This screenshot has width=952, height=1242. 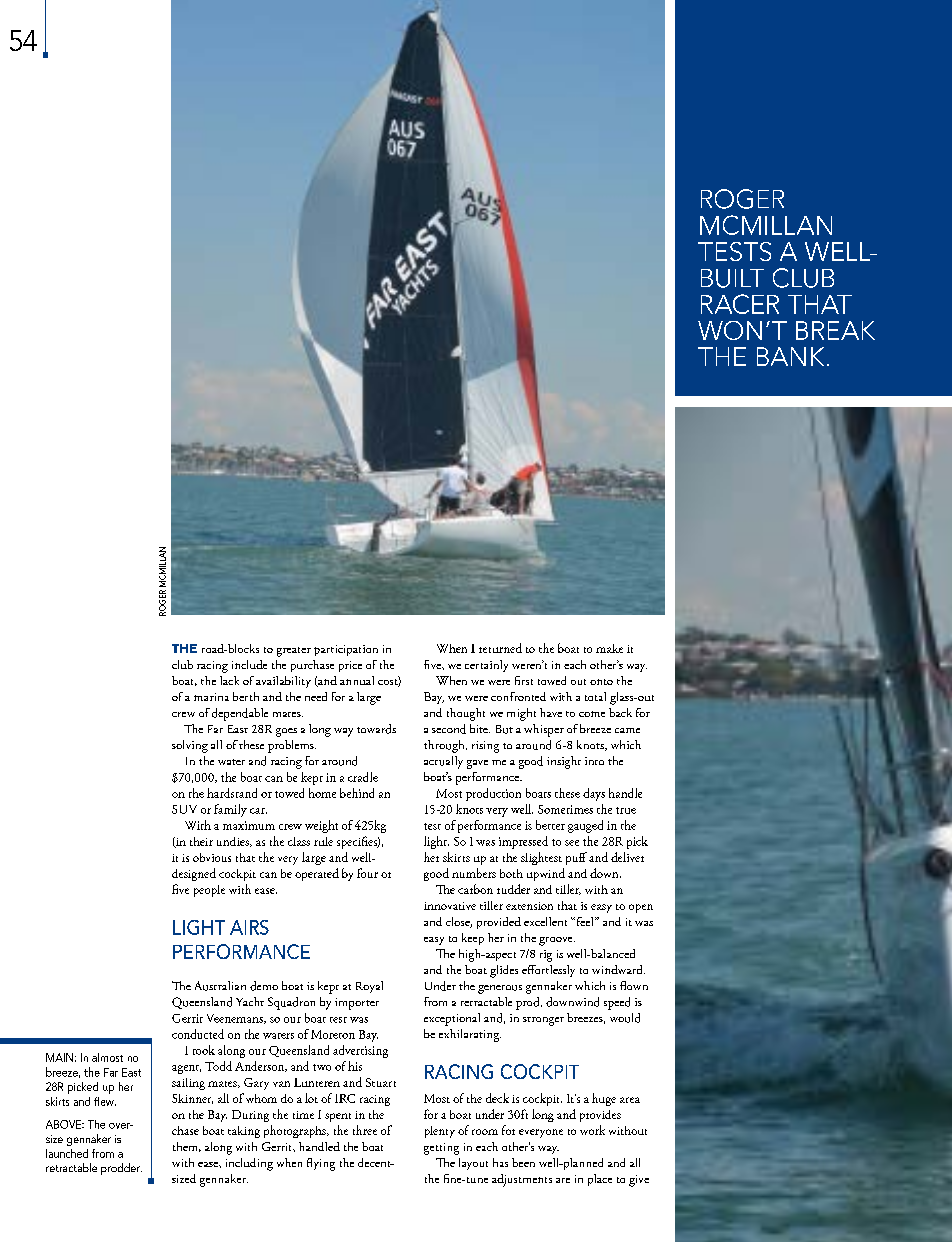 What do you see at coordinates (209, 891) in the screenshot?
I see `people` at bounding box center [209, 891].
